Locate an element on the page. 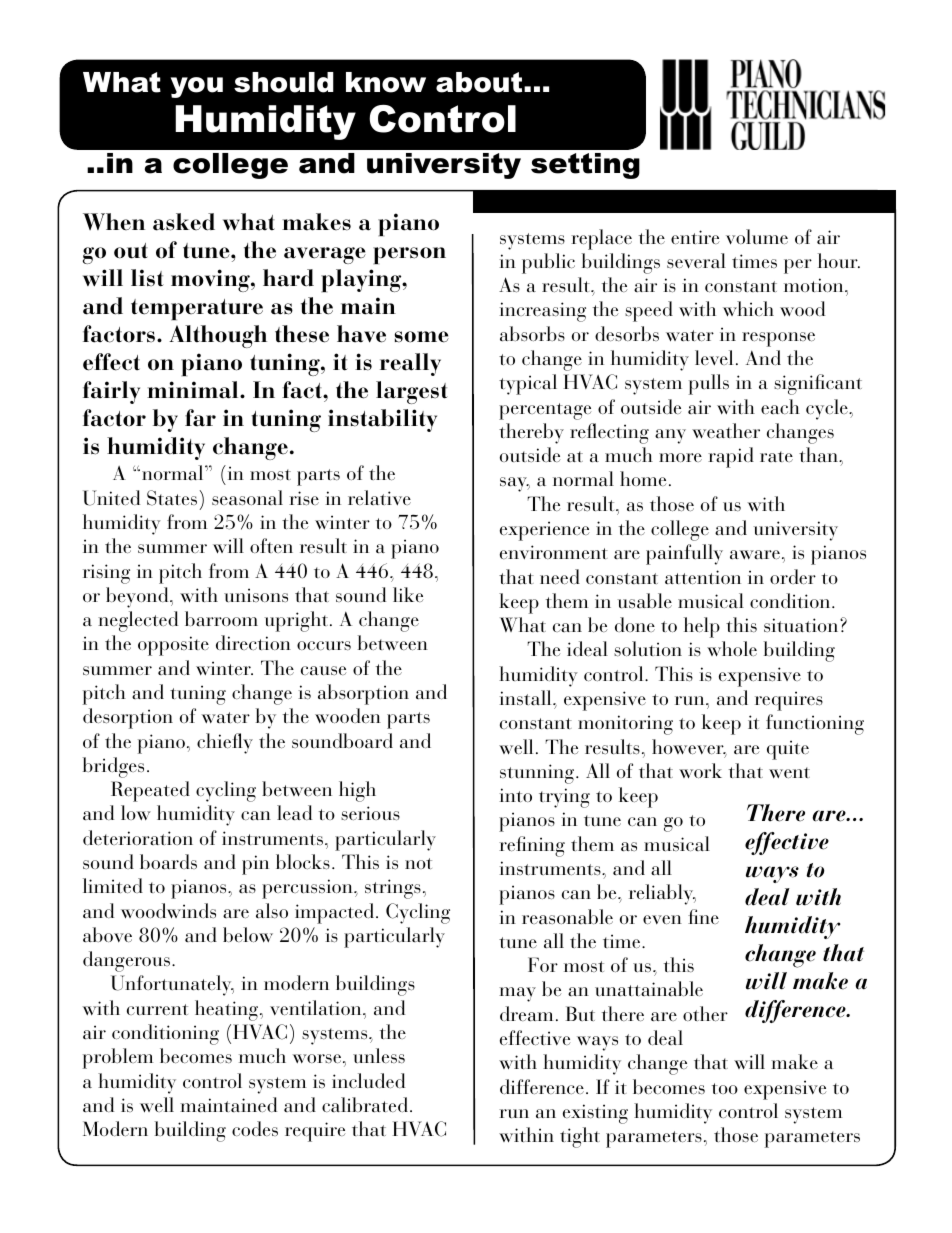 This image has width=952, height=1233. temperature is located at coordinates (197, 309).
